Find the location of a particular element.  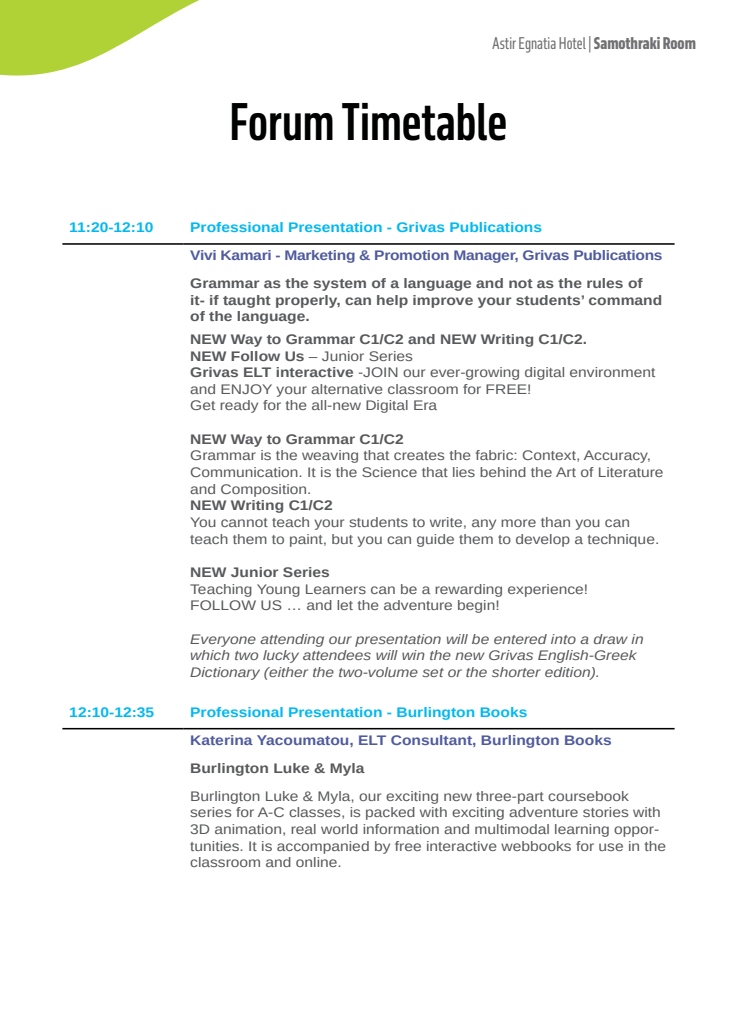

Literature is located at coordinates (631, 472).
